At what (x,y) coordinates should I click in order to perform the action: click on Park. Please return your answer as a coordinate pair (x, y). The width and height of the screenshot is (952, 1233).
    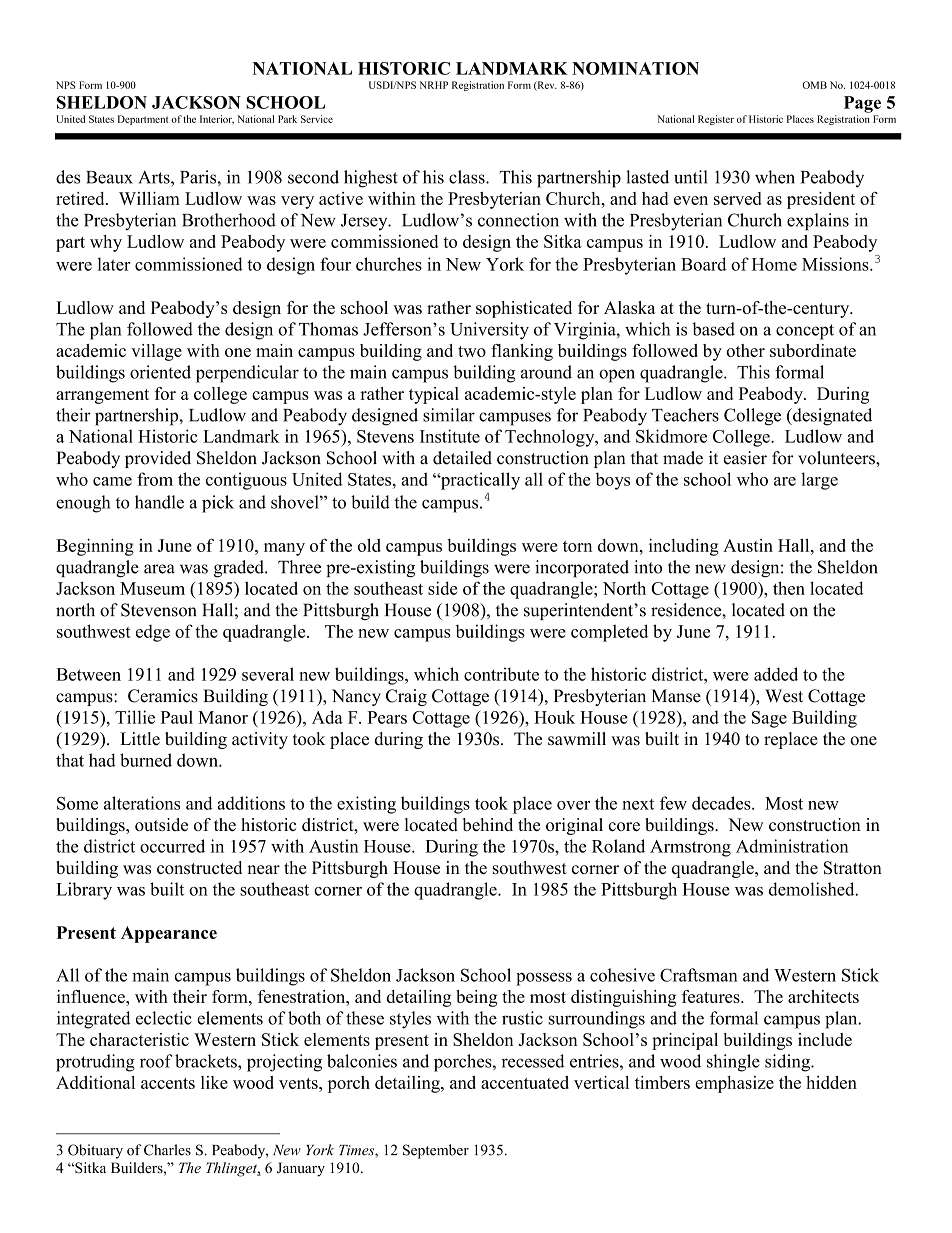
    Looking at the image, I should click on (287, 119).
